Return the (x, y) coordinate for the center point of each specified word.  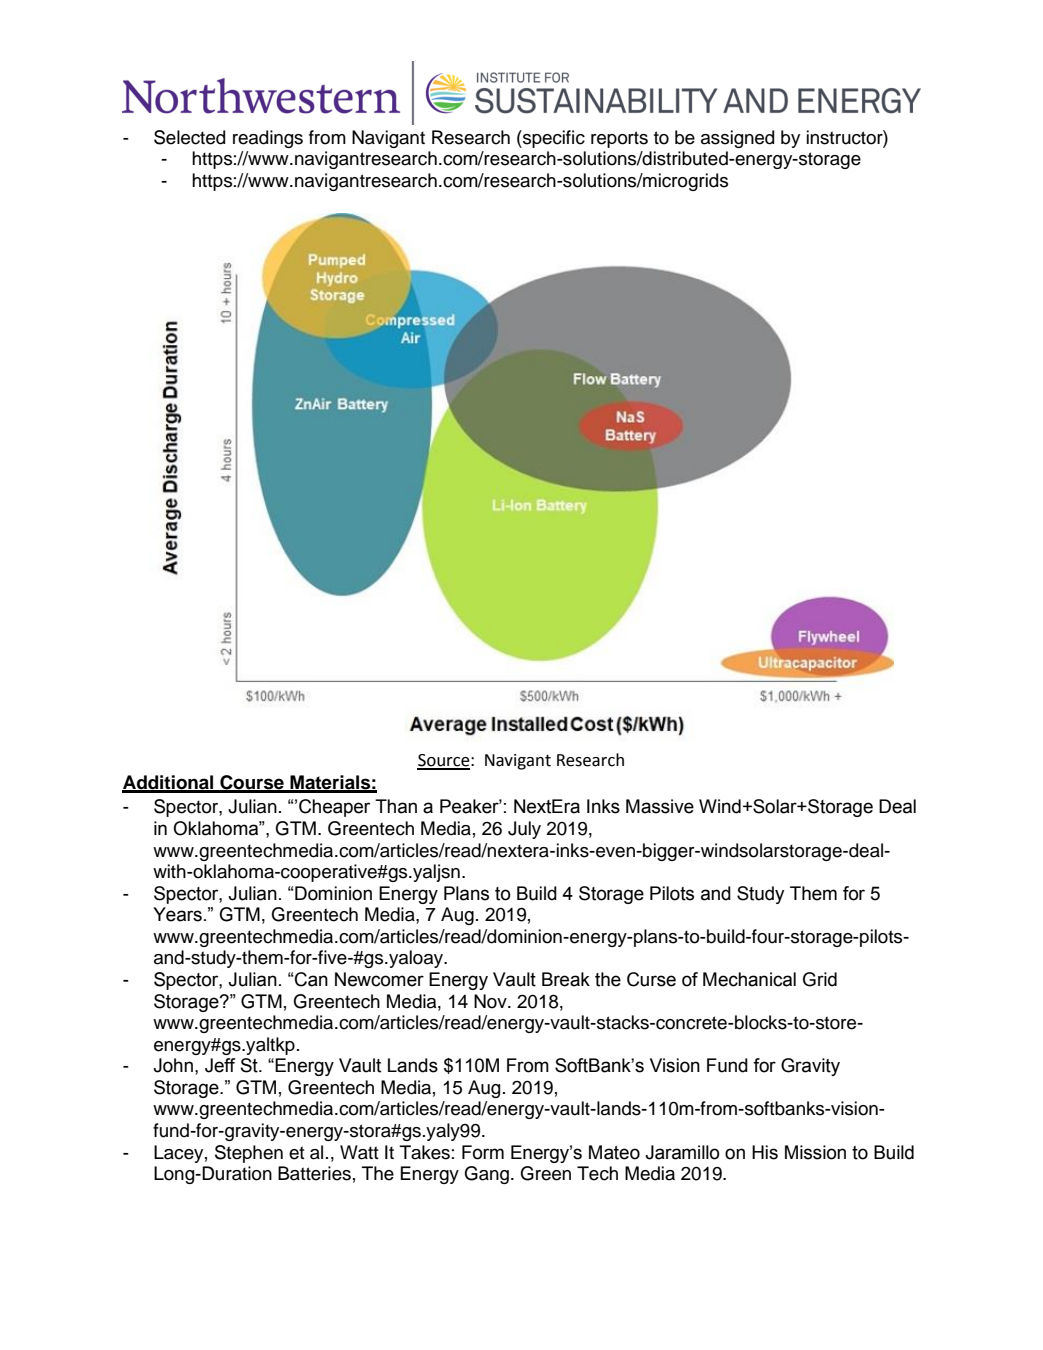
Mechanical (749, 979)
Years (177, 914)
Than (396, 806)
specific (553, 139)
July (524, 830)
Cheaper (334, 808)
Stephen (249, 1154)
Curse (651, 979)
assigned (737, 139)
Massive (660, 806)
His (765, 1152)
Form (483, 1152)
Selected (189, 137)
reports (619, 139)
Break (566, 979)
